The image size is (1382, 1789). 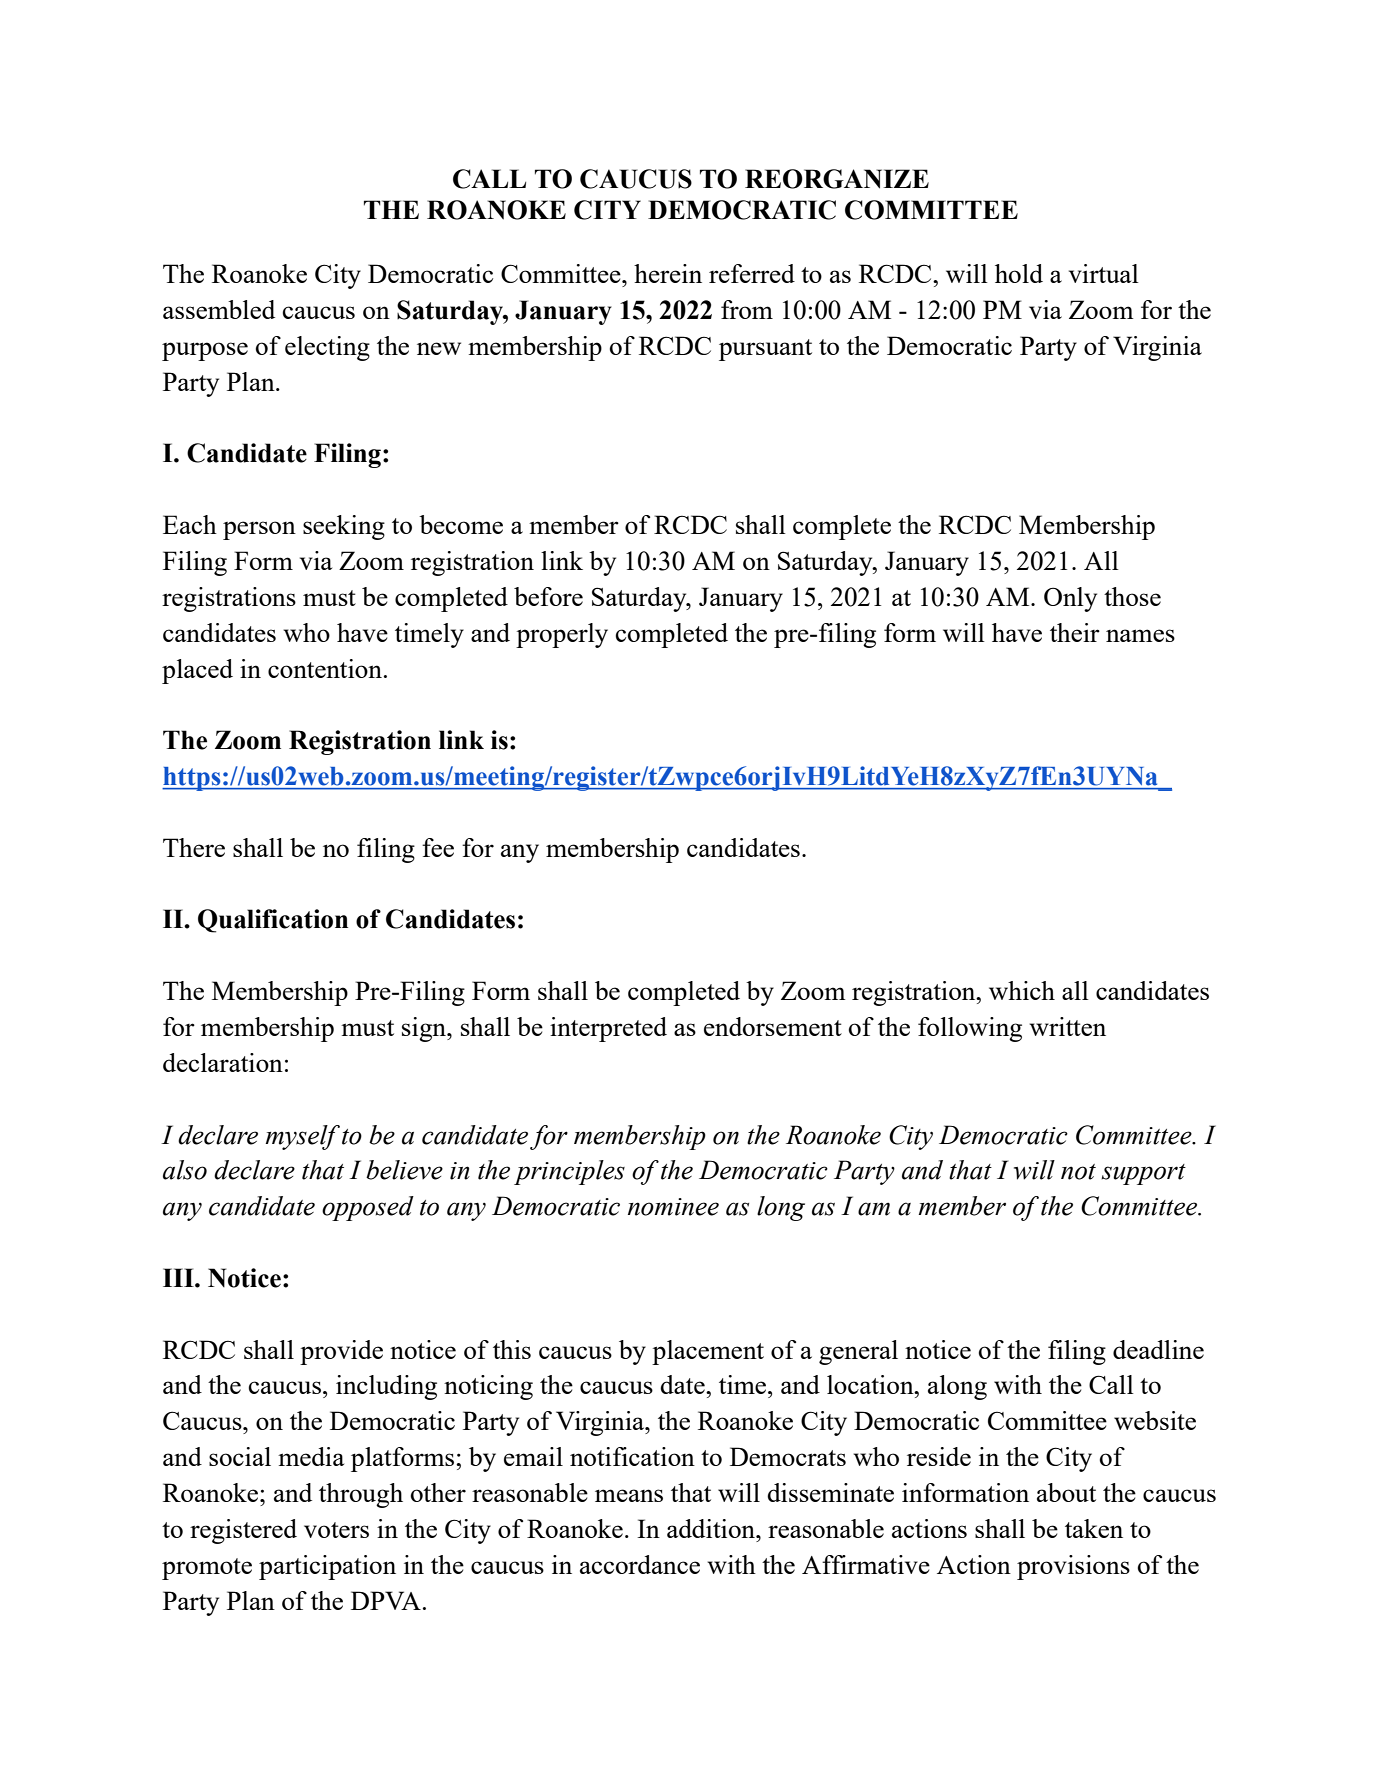 I want to click on myself, so click(x=303, y=1137).
